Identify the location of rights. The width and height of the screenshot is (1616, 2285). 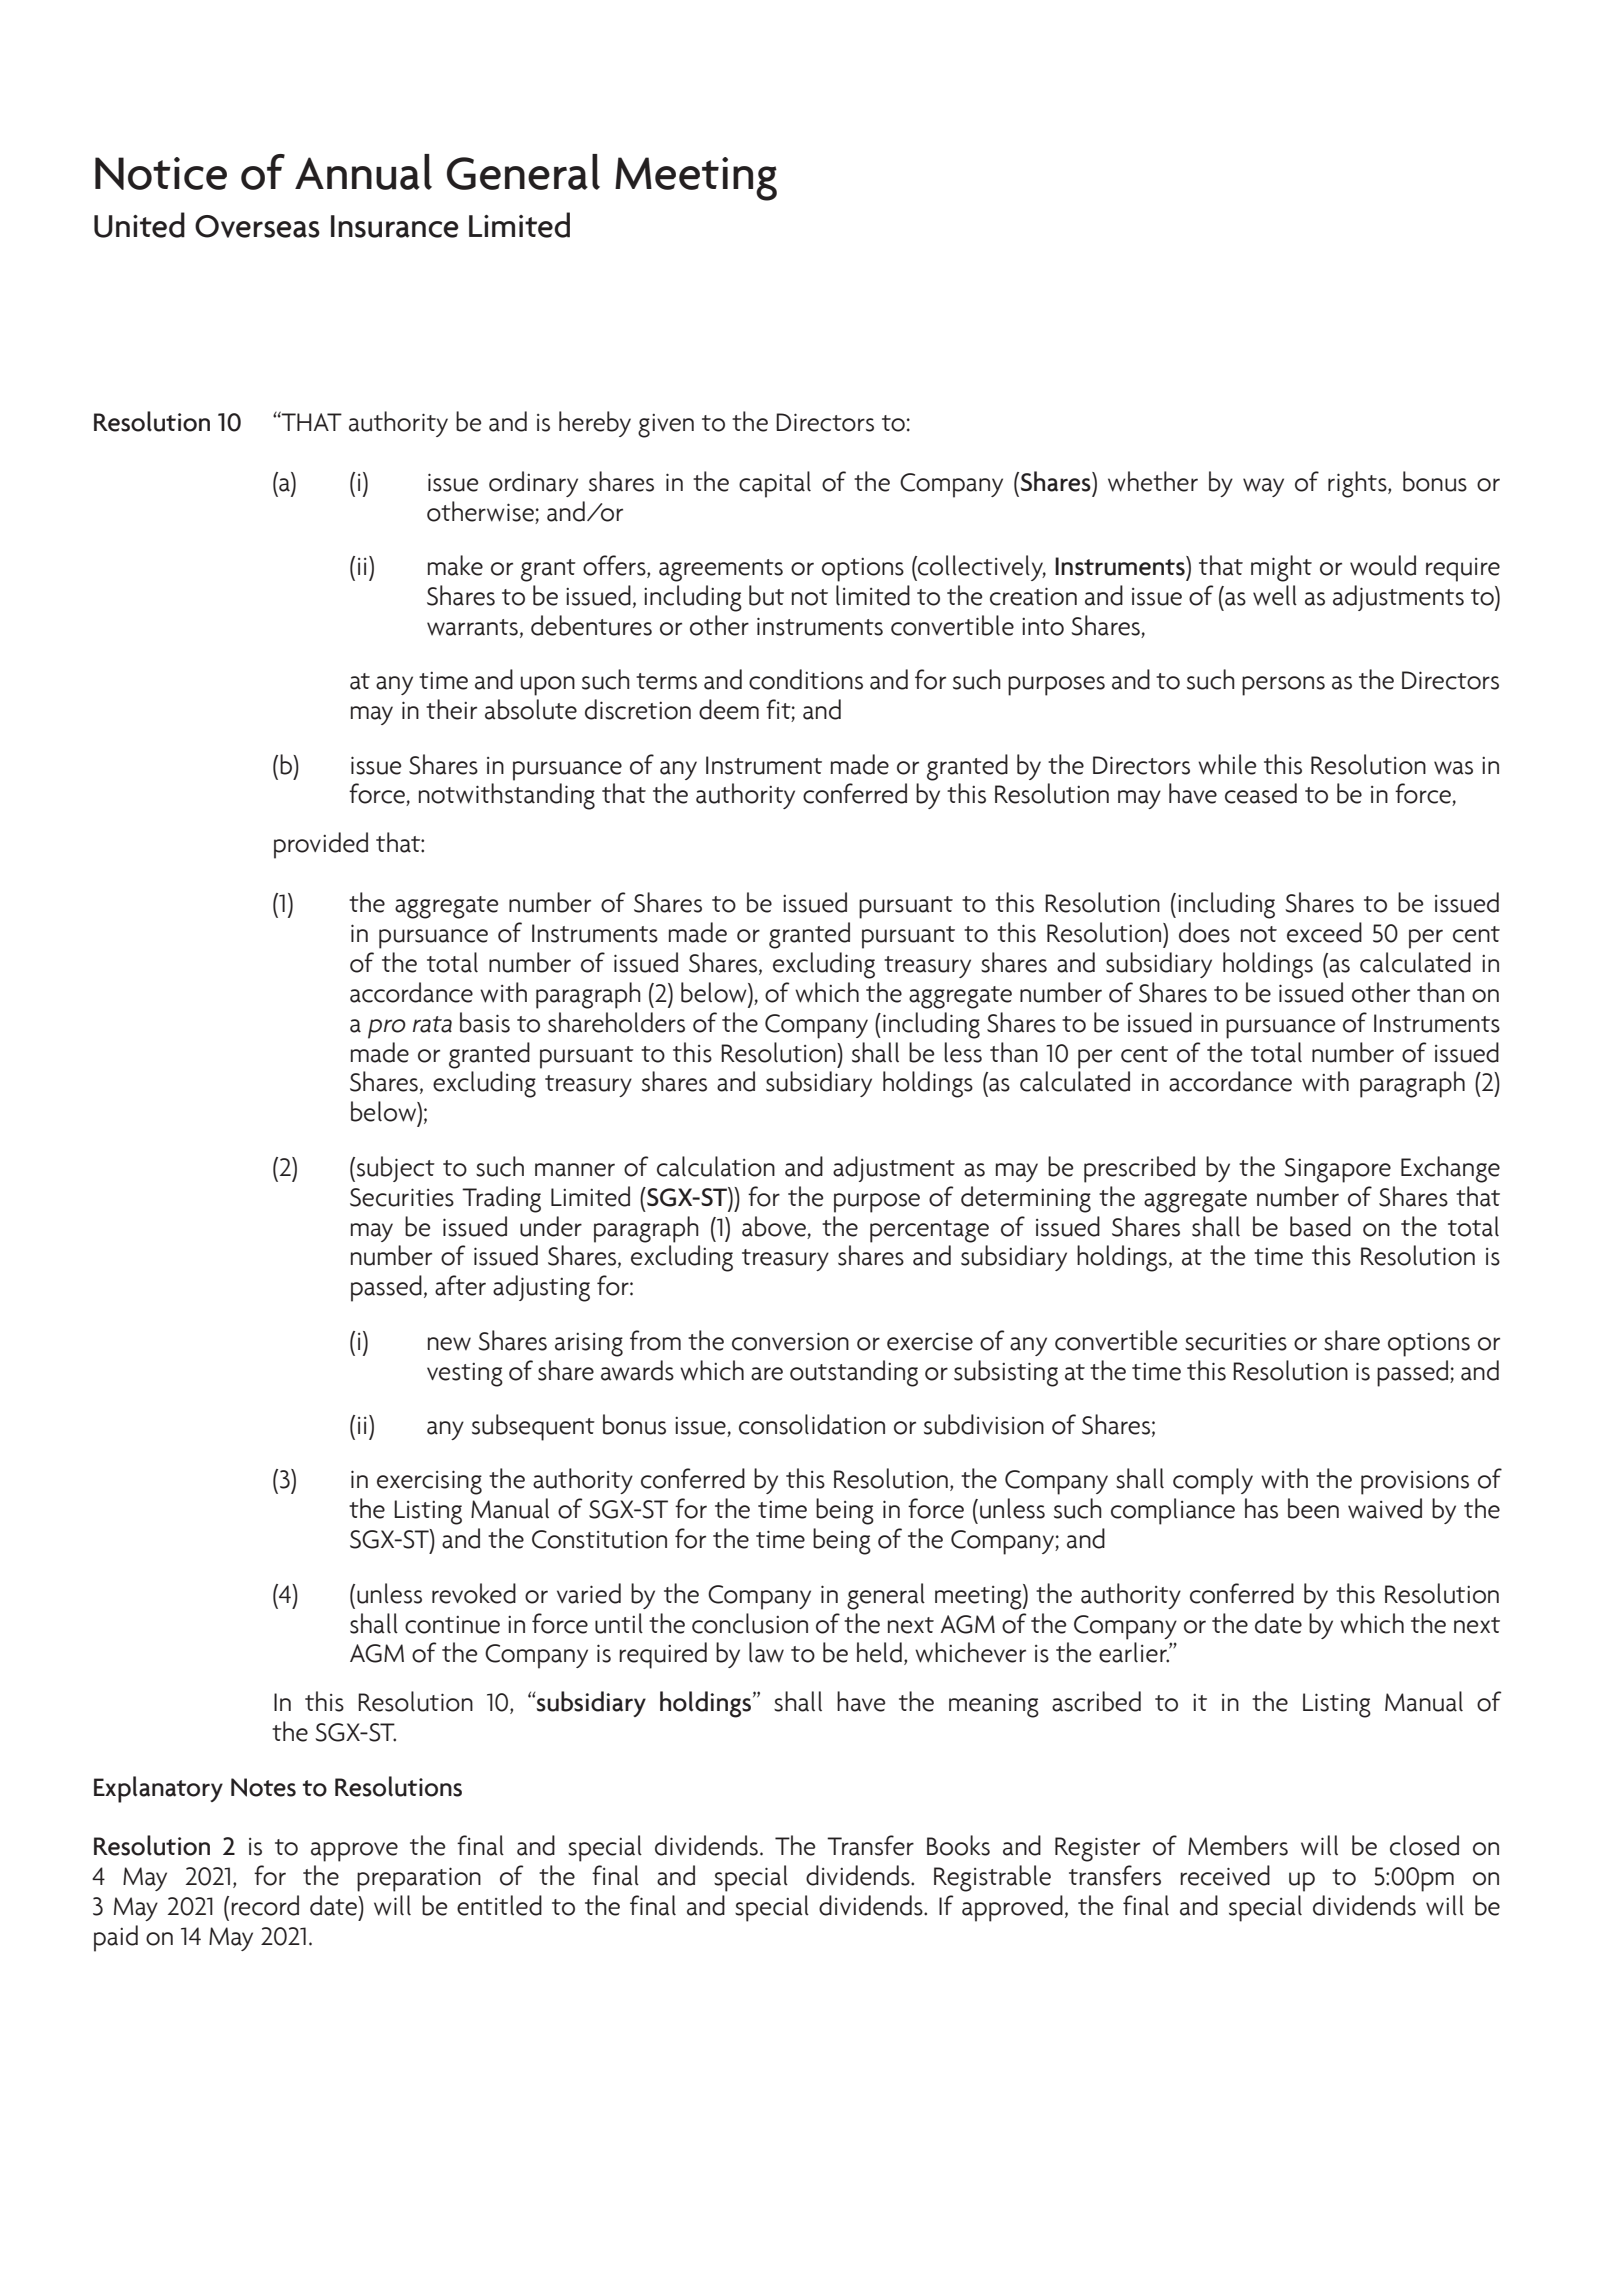
(1358, 484).
